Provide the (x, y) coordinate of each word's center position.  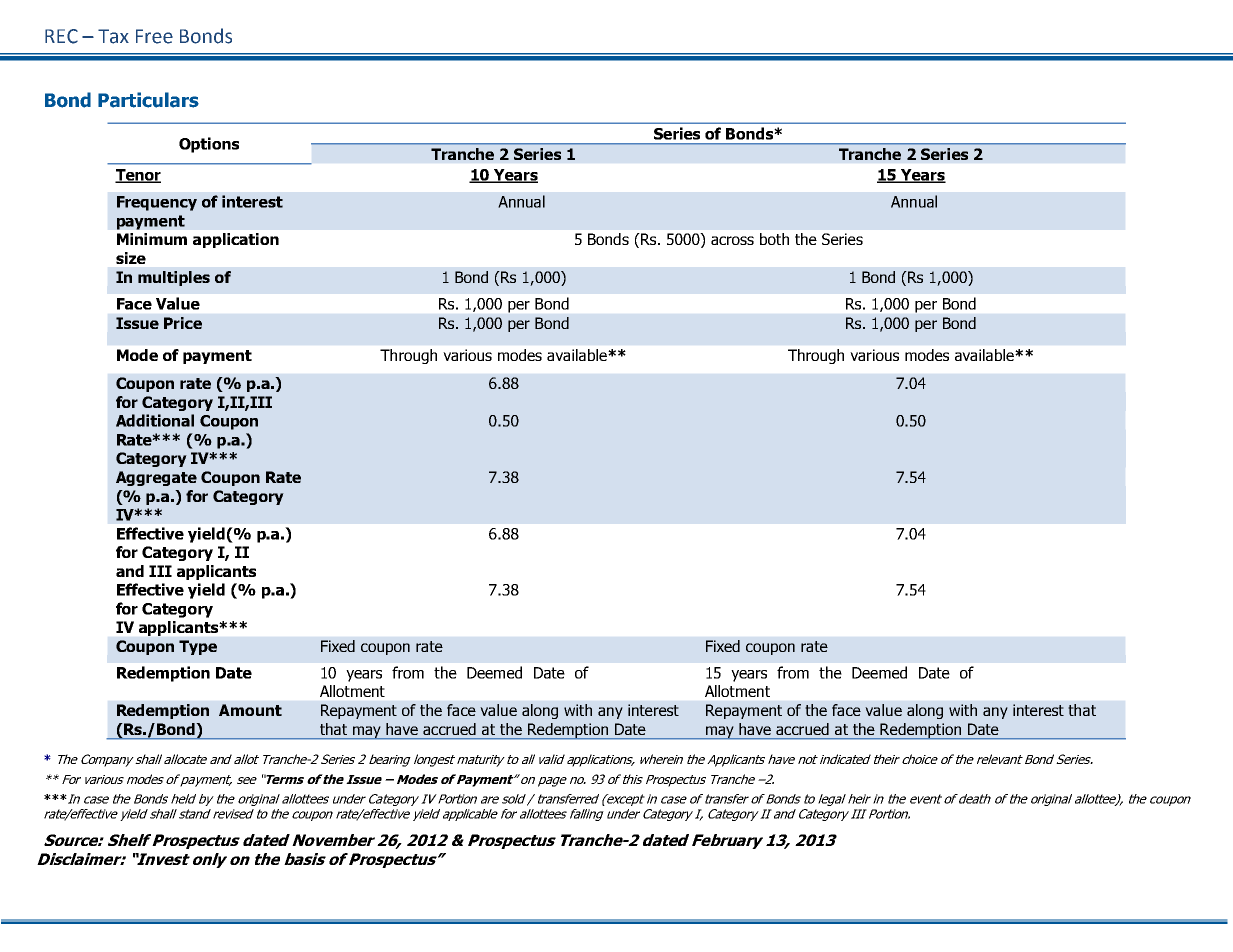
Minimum (152, 239)
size (131, 258)
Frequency (157, 203)
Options (209, 145)
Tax (113, 36)
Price (183, 323)
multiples (174, 278)
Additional (155, 420)
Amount (250, 710)
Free (154, 36)
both (774, 239)
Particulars (148, 100)
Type (198, 647)
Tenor (138, 176)
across (732, 240)
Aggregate (156, 478)
